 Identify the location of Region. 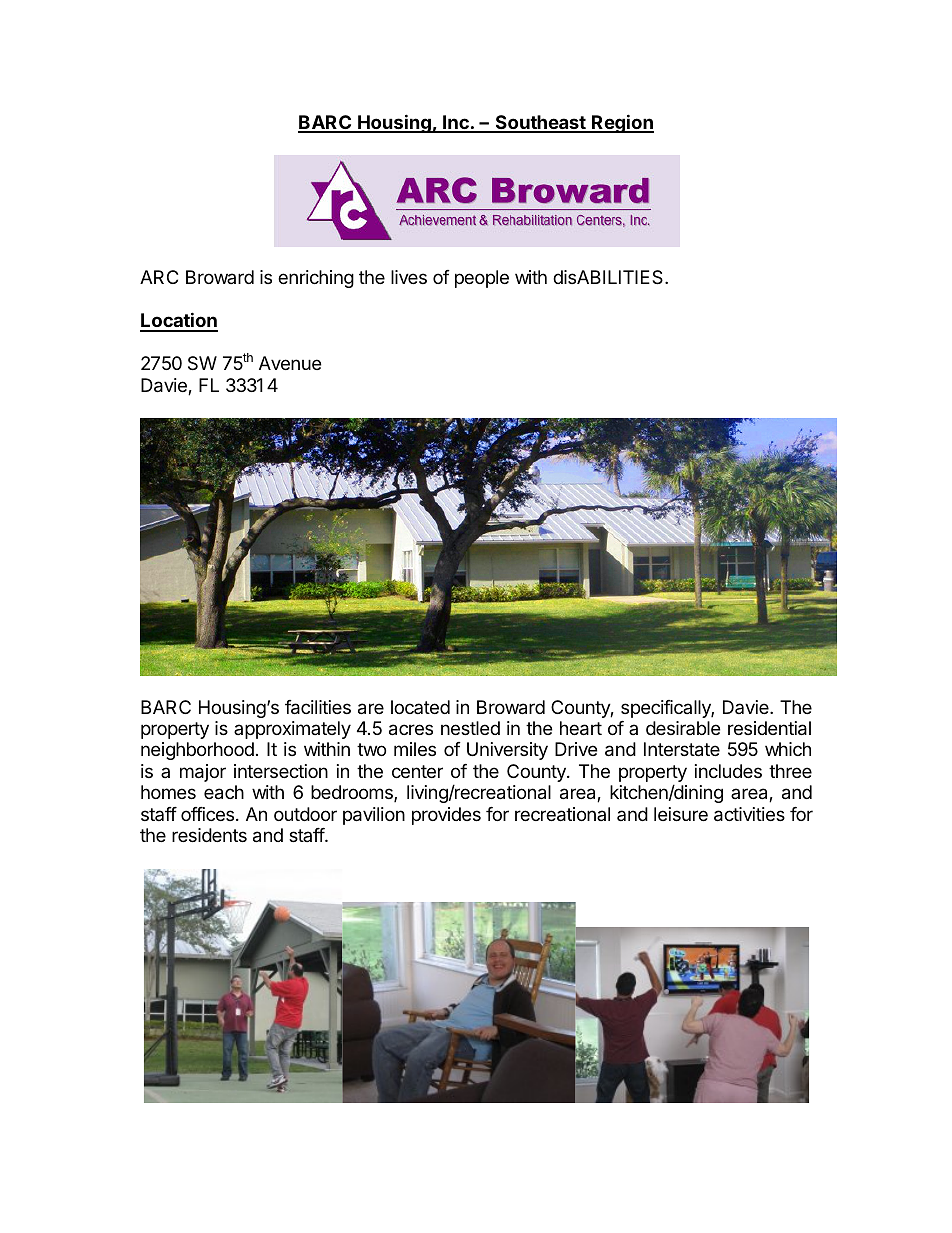
(622, 123).
